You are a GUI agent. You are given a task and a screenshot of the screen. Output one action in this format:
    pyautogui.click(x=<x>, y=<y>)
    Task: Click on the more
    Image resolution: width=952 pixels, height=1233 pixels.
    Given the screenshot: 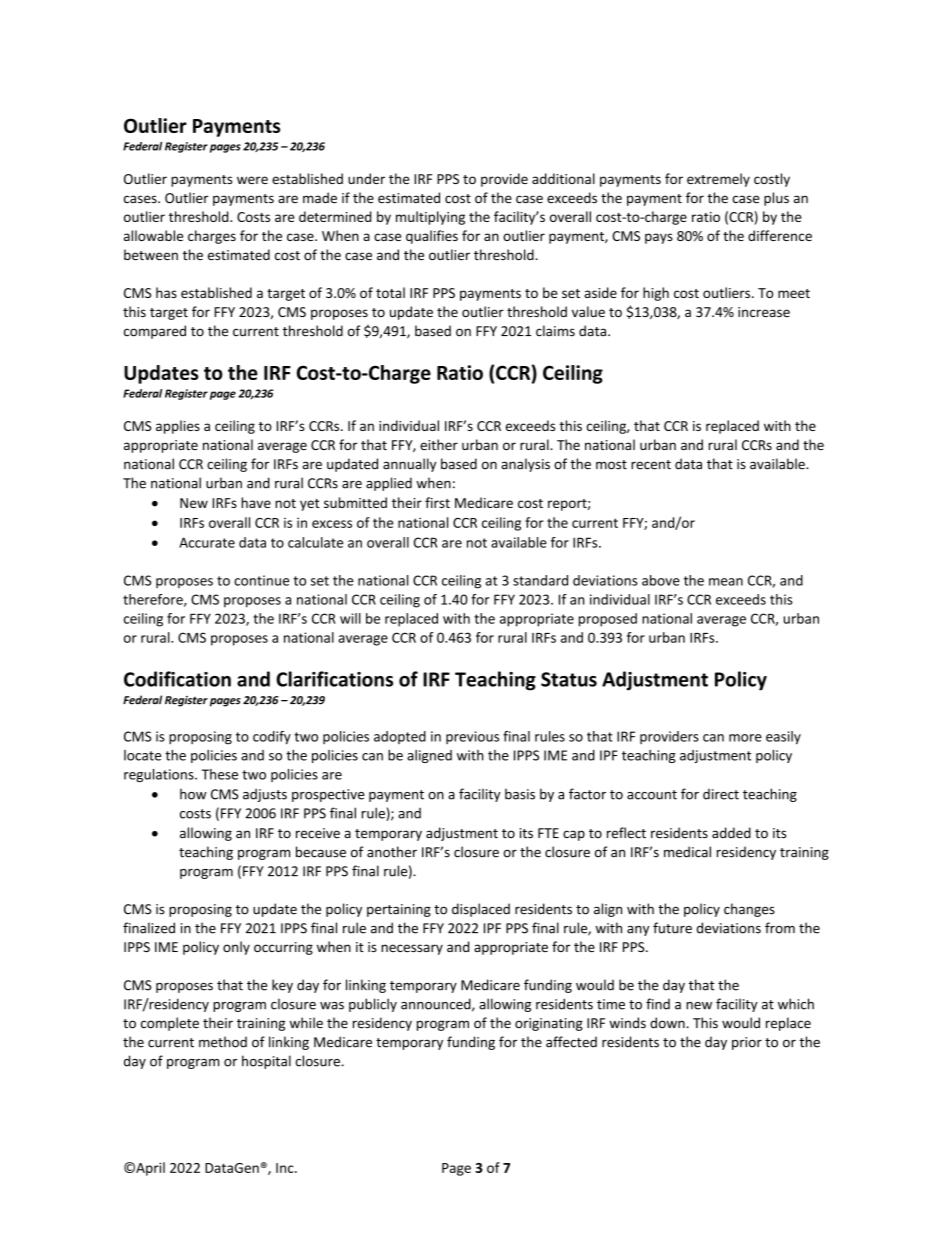 What is the action you would take?
    pyautogui.click(x=745, y=738)
